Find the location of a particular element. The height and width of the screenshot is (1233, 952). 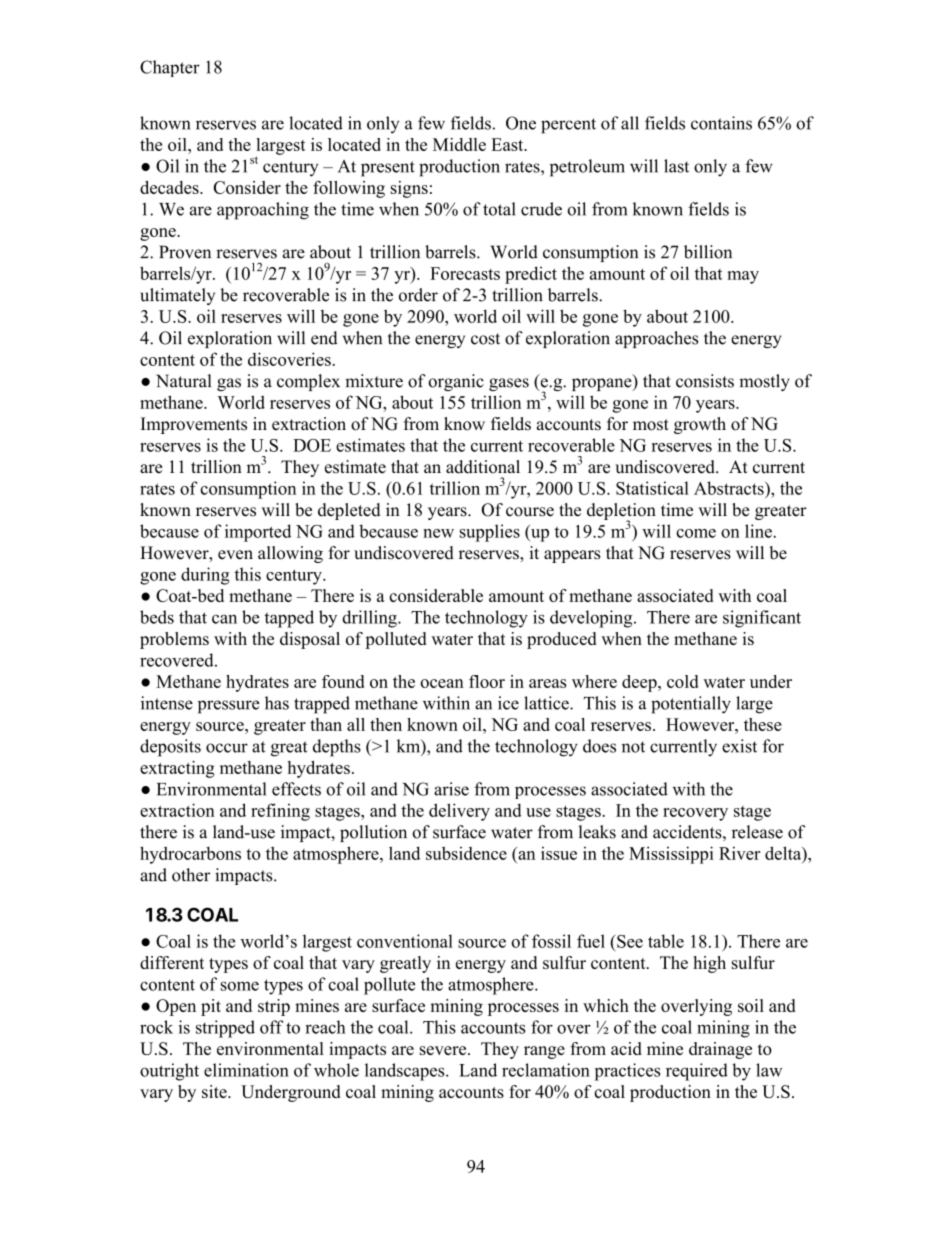

growth is located at coordinates (700, 425).
